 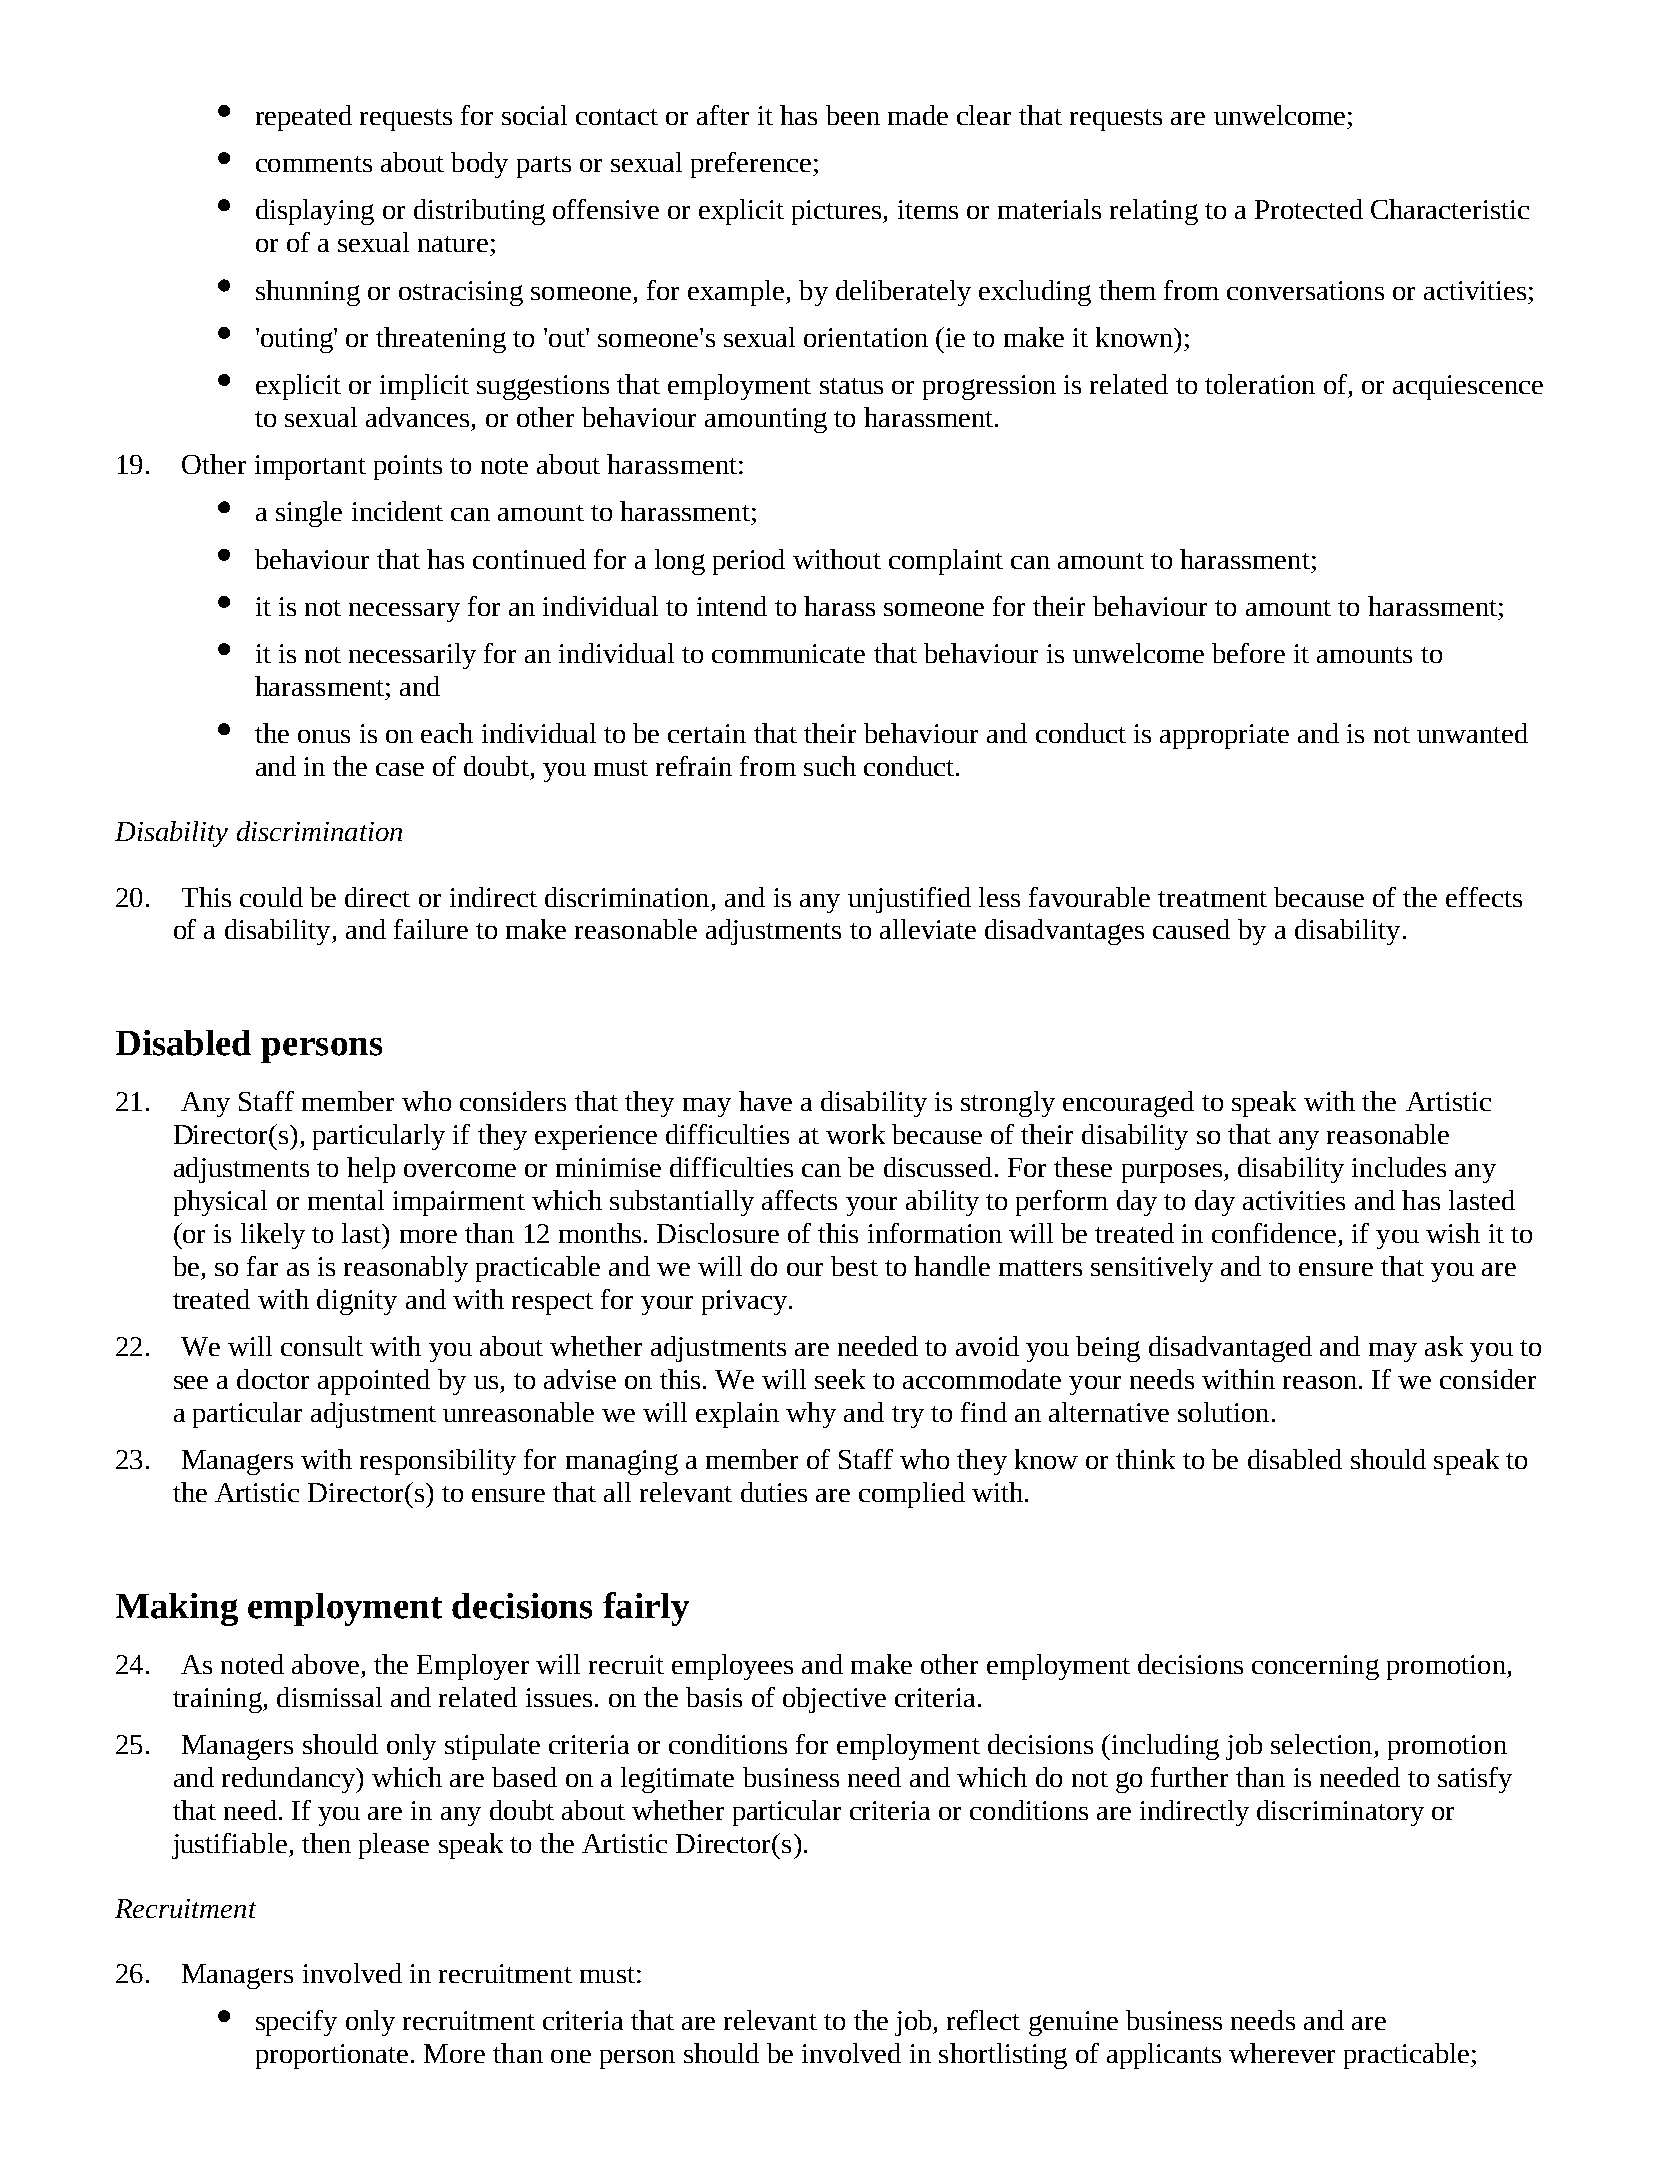 What do you see at coordinates (788, 653) in the page?
I see `communicate` at bounding box center [788, 653].
